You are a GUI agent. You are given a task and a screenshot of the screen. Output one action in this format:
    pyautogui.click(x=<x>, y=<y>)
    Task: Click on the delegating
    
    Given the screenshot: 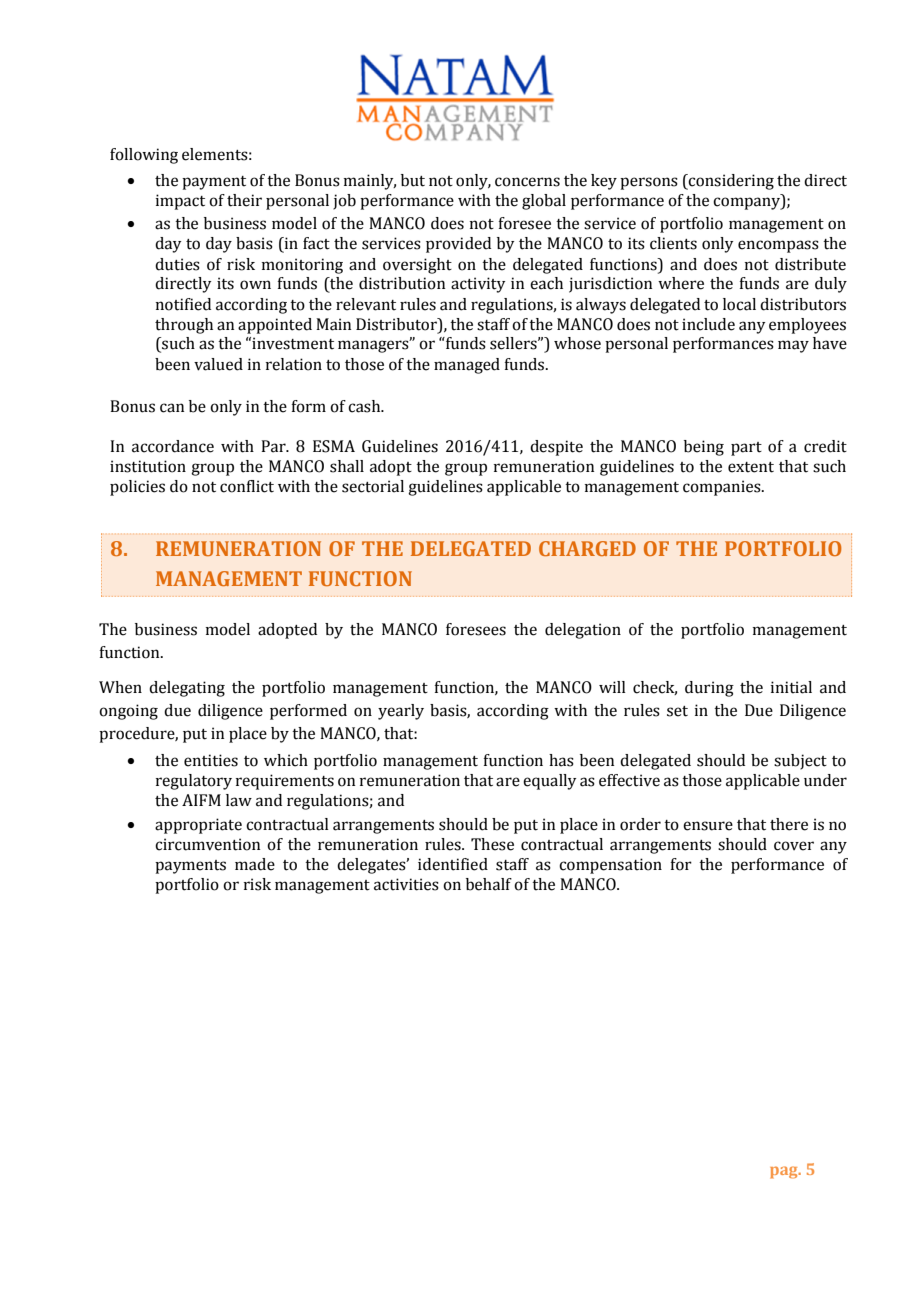 What is the action you would take?
    pyautogui.click(x=187, y=689)
